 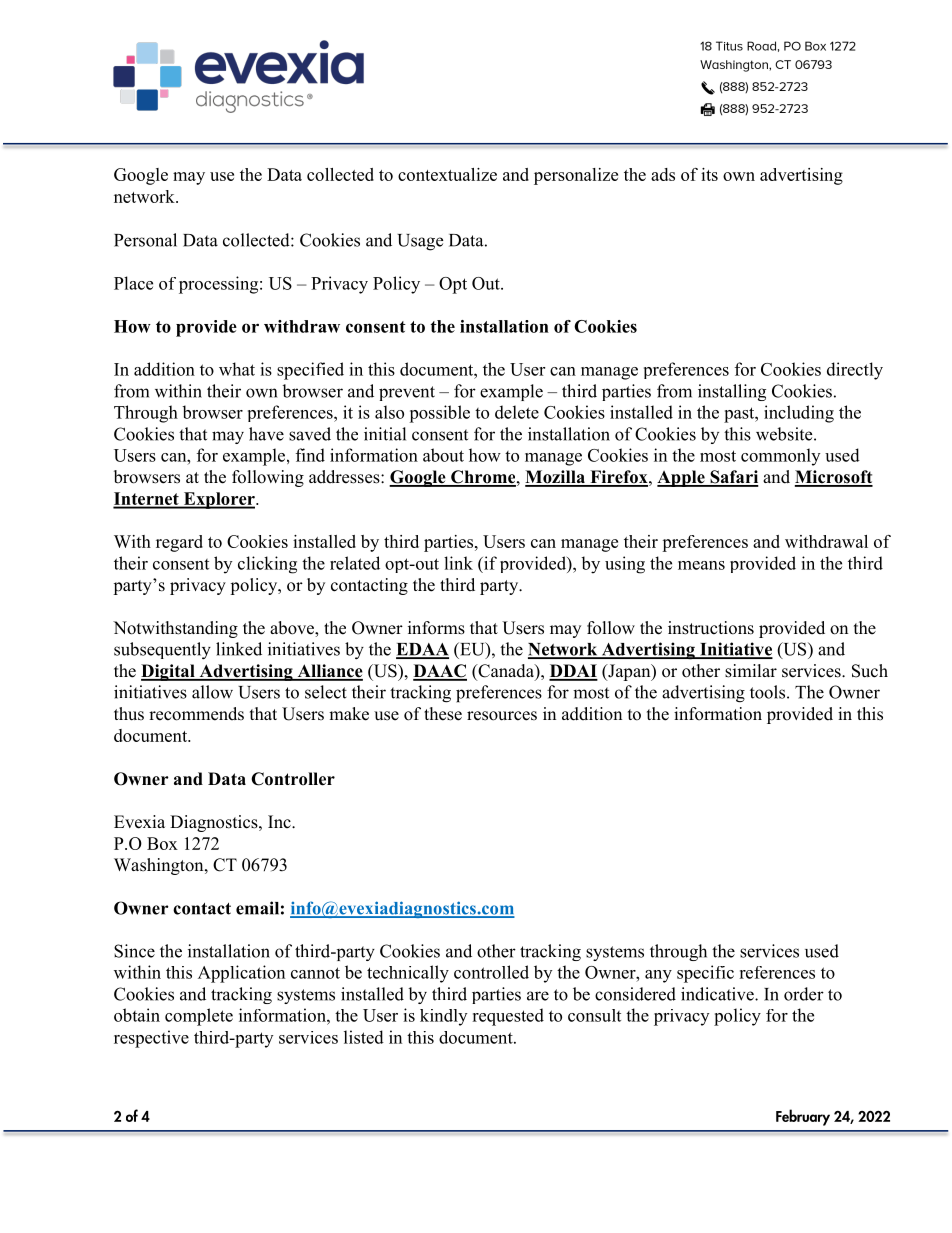 I want to click on respective, so click(x=151, y=1039).
